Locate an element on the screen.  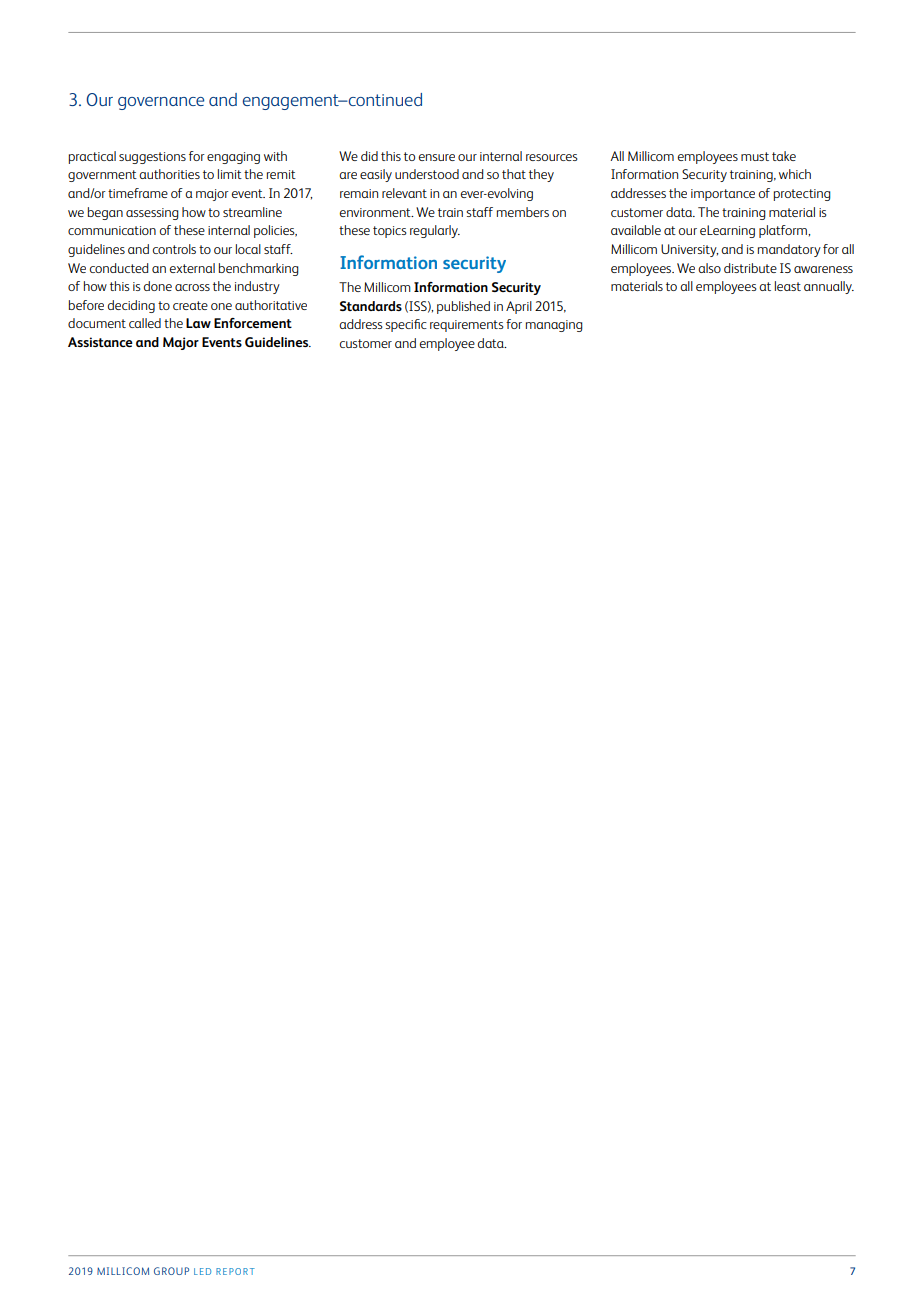
GROUP is located at coordinates (171, 1271).
